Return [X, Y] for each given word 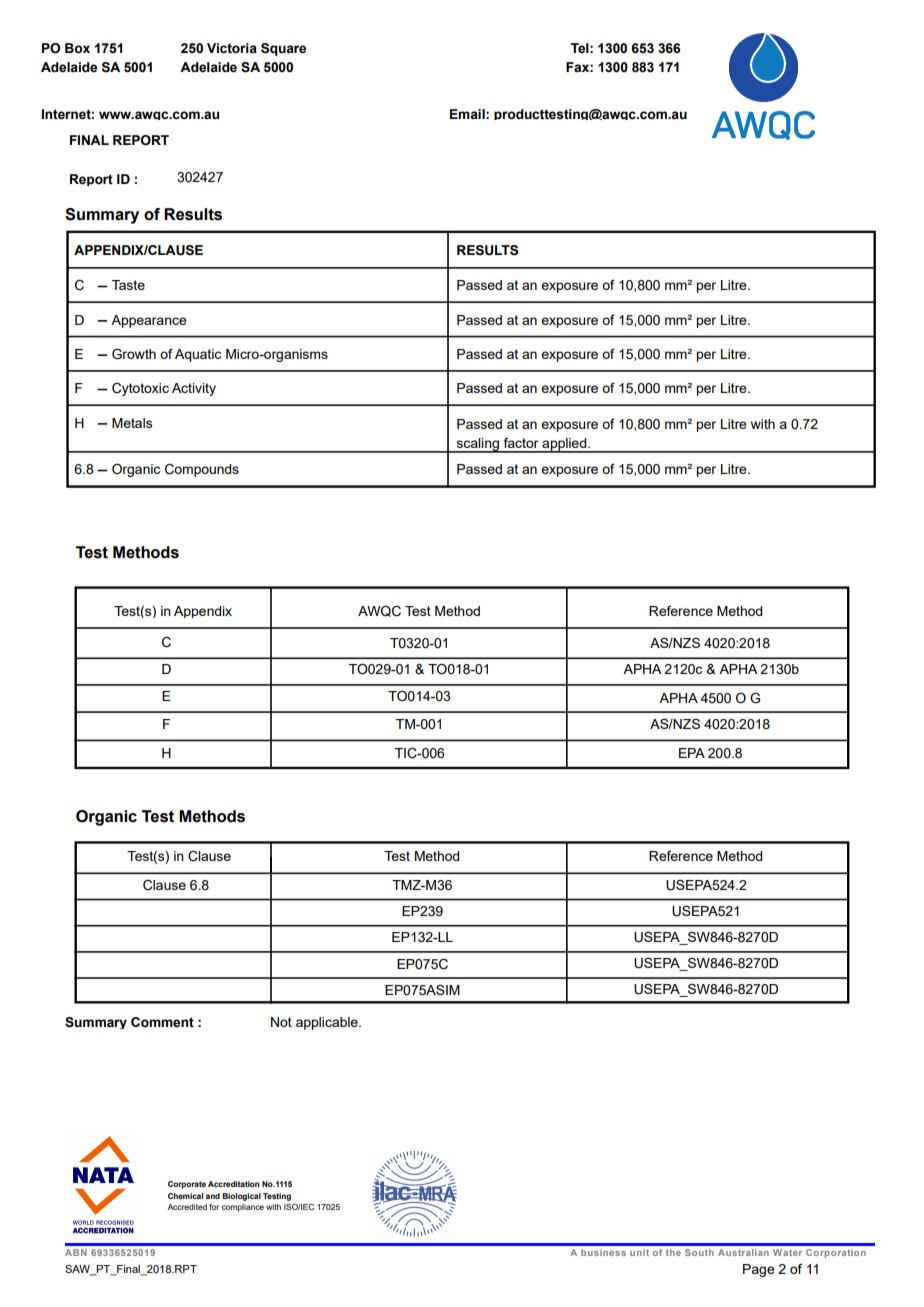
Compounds [202, 470]
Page [759, 1270]
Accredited [187, 1207]
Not [281, 1022]
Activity [194, 389]
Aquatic [198, 355]
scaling [478, 445]
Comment [162, 1022]
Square [283, 49]
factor [521, 442]
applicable [328, 1023]
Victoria [232, 48]
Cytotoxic [140, 389]
